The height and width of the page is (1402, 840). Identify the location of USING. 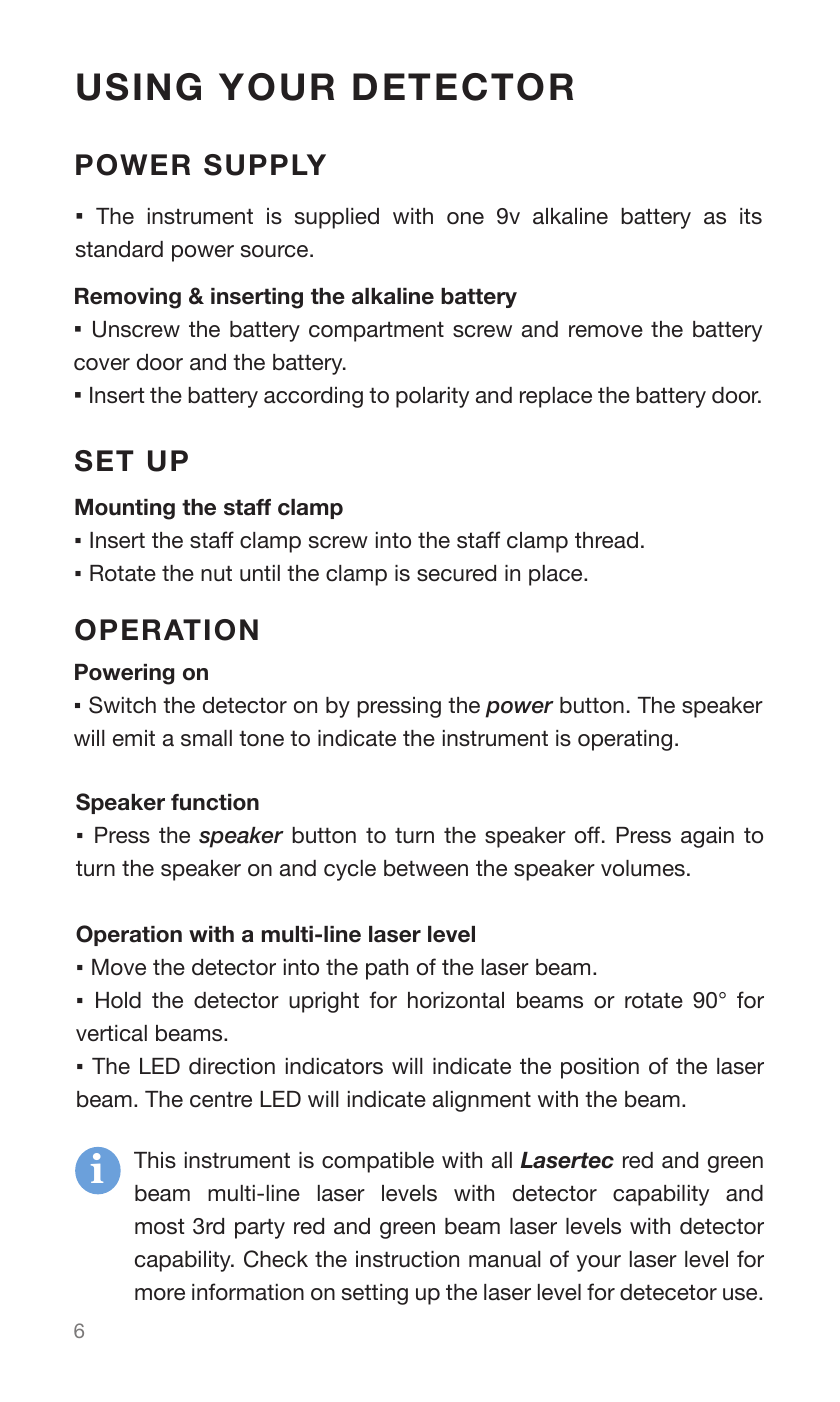
(139, 87).
